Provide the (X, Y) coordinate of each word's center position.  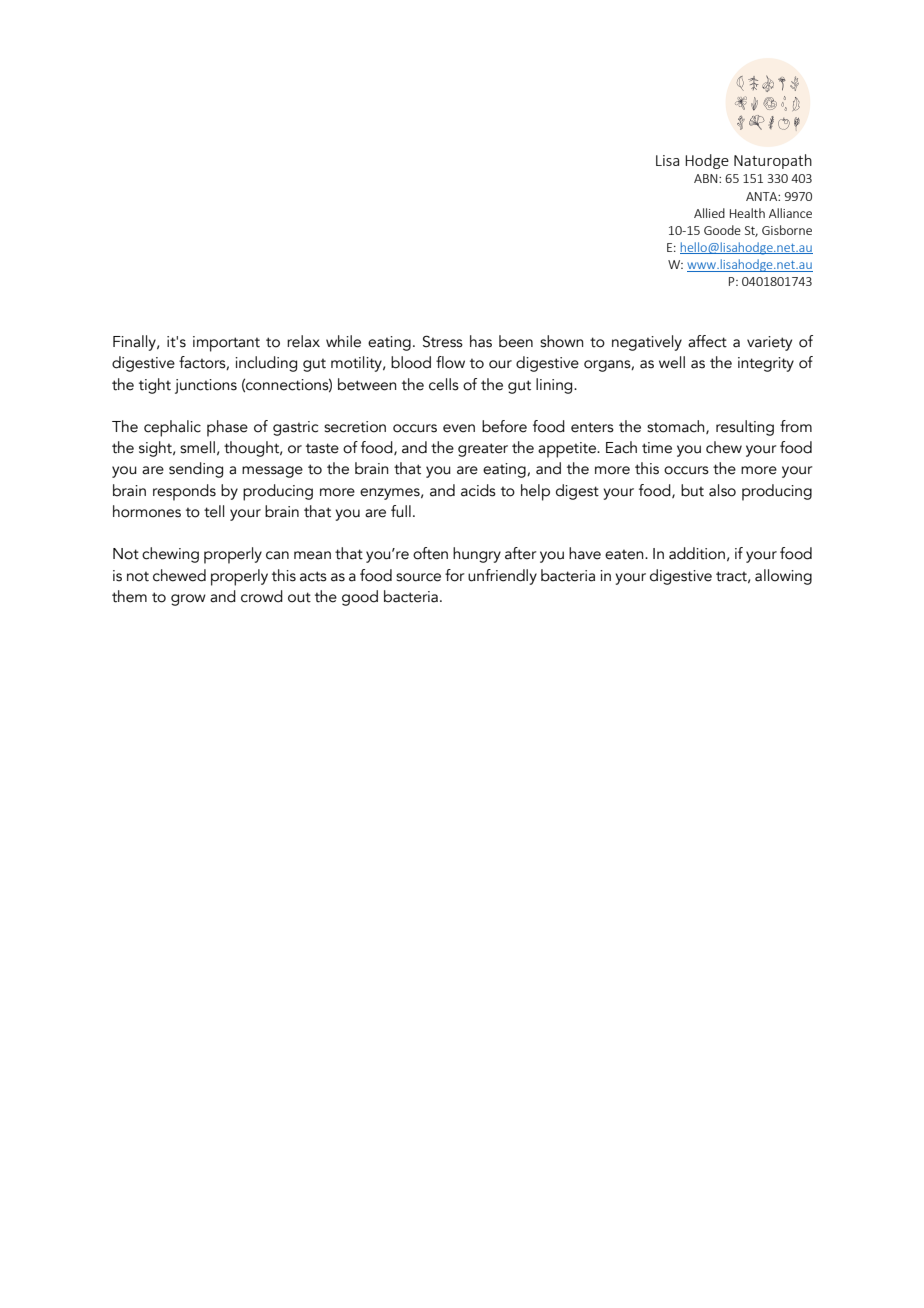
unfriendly (502, 577)
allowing (783, 577)
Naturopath (773, 161)
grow (188, 600)
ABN (707, 178)
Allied (709, 213)
